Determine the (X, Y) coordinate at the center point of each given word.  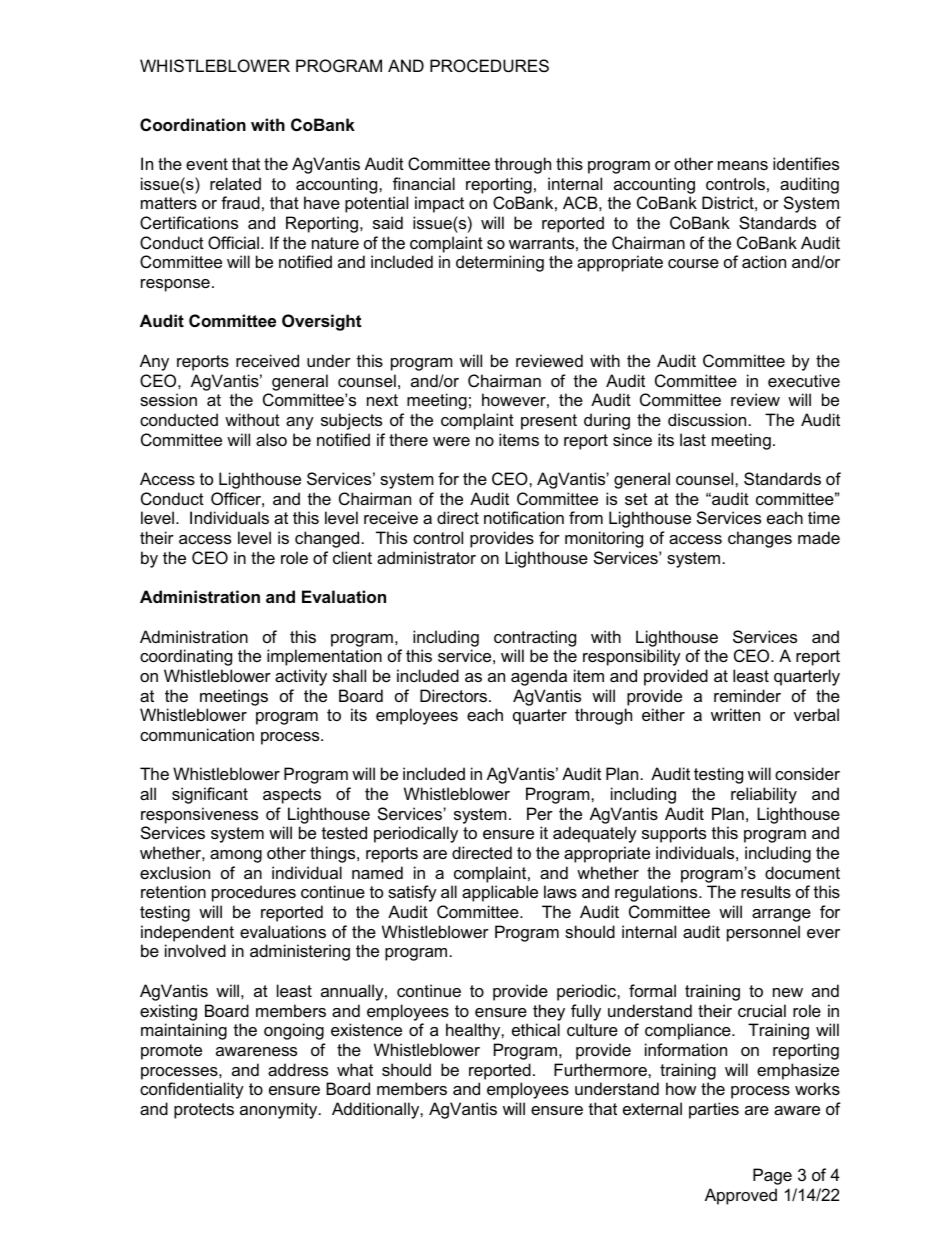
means (743, 165)
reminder (747, 695)
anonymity (280, 1110)
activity (301, 677)
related (235, 183)
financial (424, 183)
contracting (535, 638)
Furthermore (601, 1069)
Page (772, 1176)
